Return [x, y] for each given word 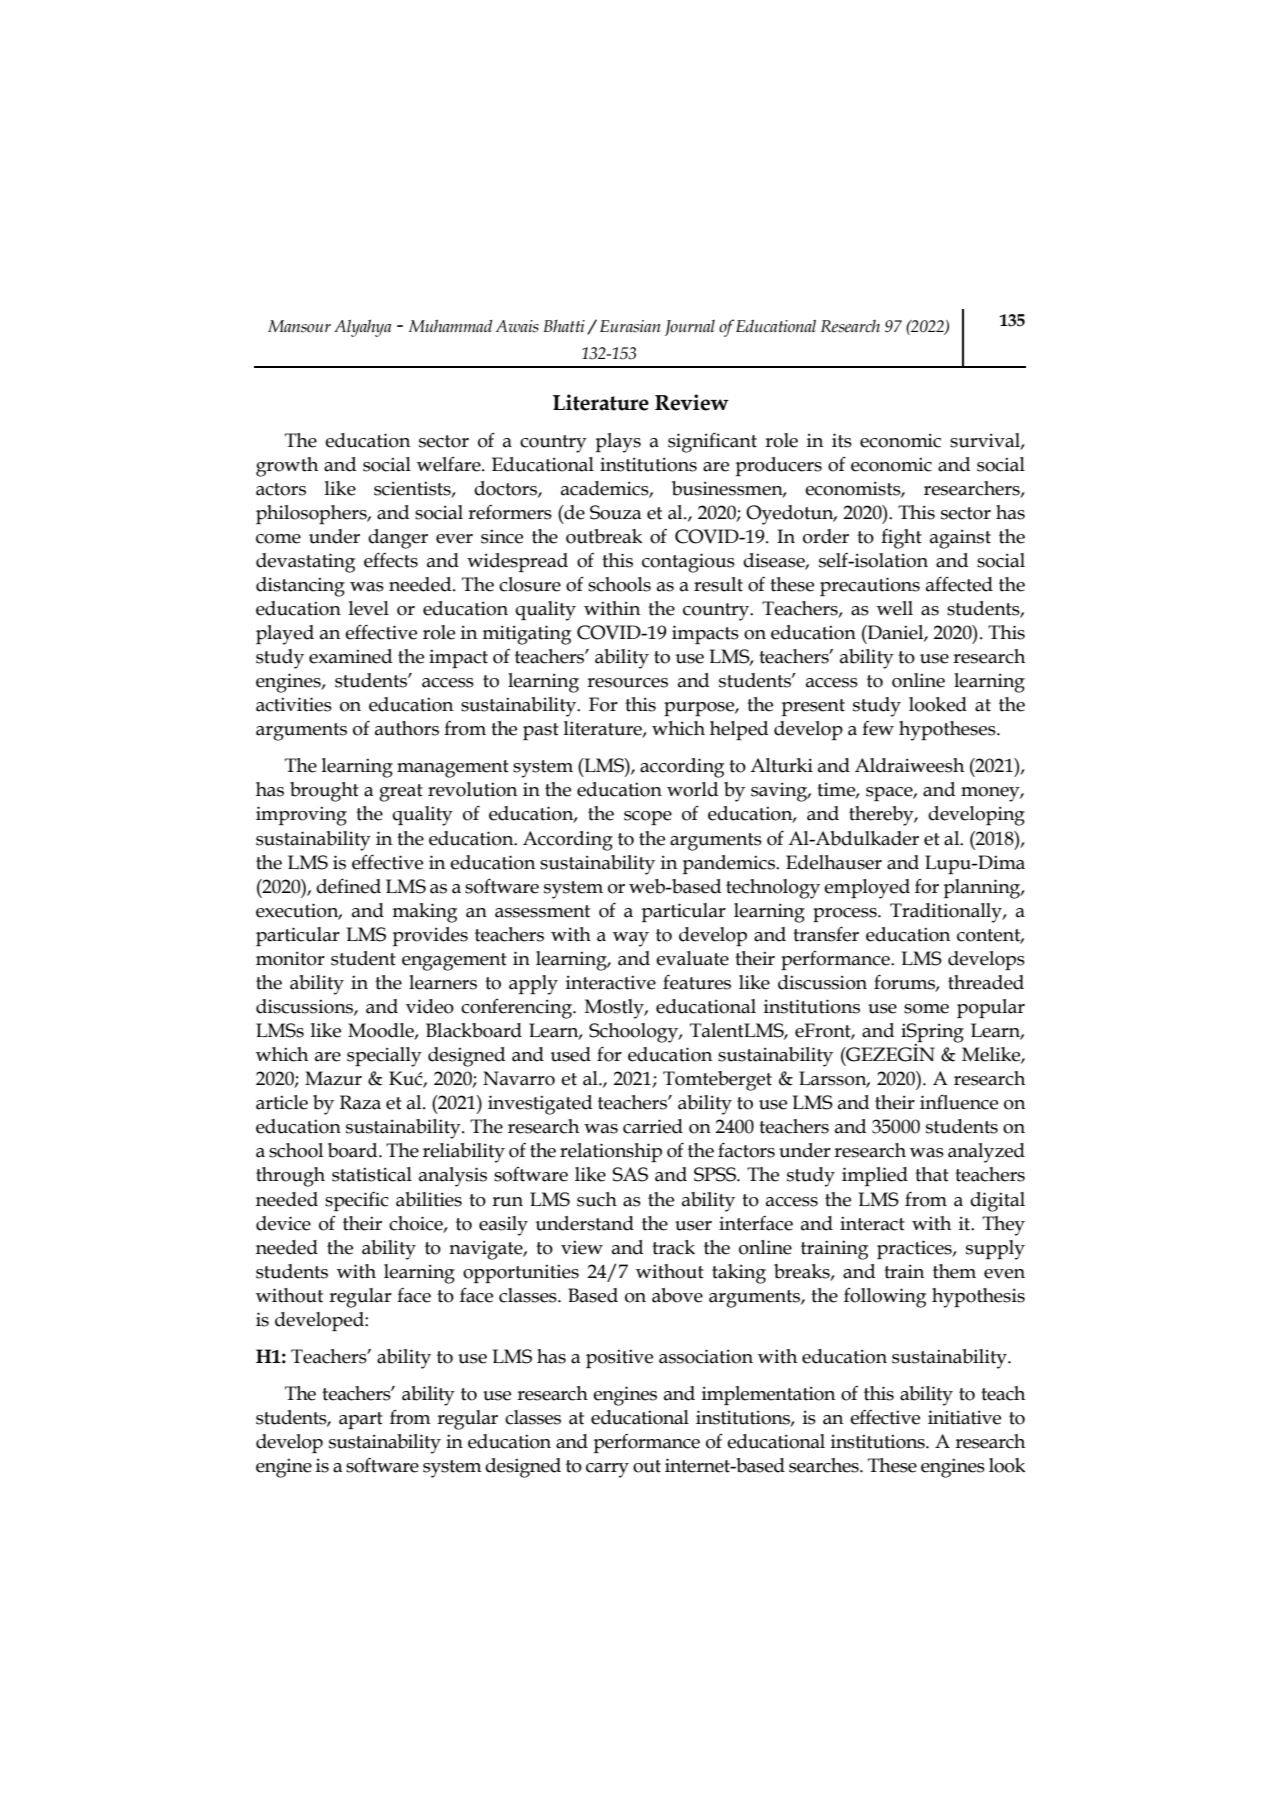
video [430, 1006]
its [842, 440]
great [401, 793]
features [697, 982]
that [932, 1174]
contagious [688, 563]
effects [391, 560]
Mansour [299, 326]
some [926, 1009]
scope [648, 818]
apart [361, 1420]
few [878, 728]
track [673, 1247]
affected [959, 584]
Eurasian [630, 326]
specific [357, 1201]
